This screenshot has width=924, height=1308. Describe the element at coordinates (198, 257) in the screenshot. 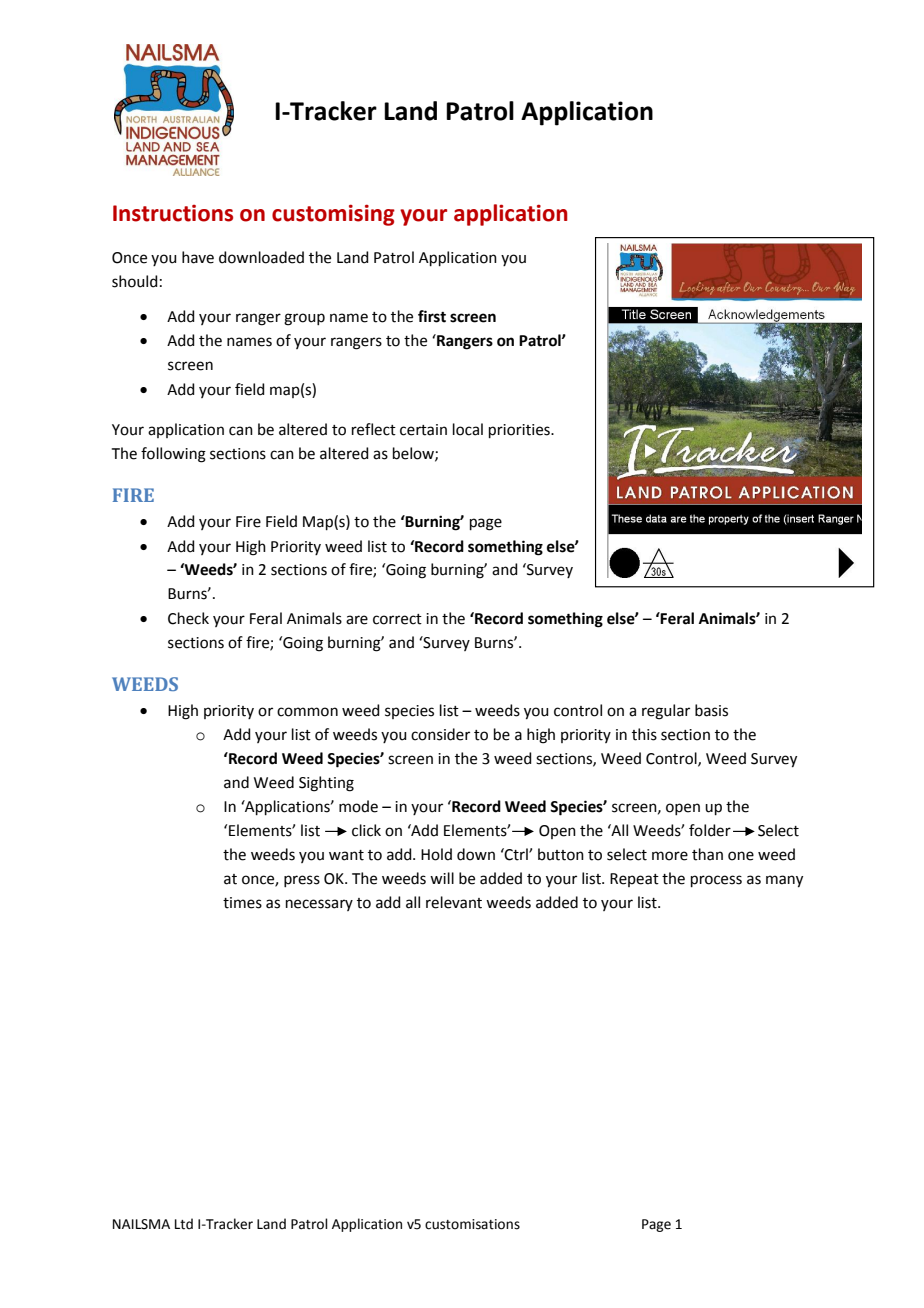

I see `have` at that location.
